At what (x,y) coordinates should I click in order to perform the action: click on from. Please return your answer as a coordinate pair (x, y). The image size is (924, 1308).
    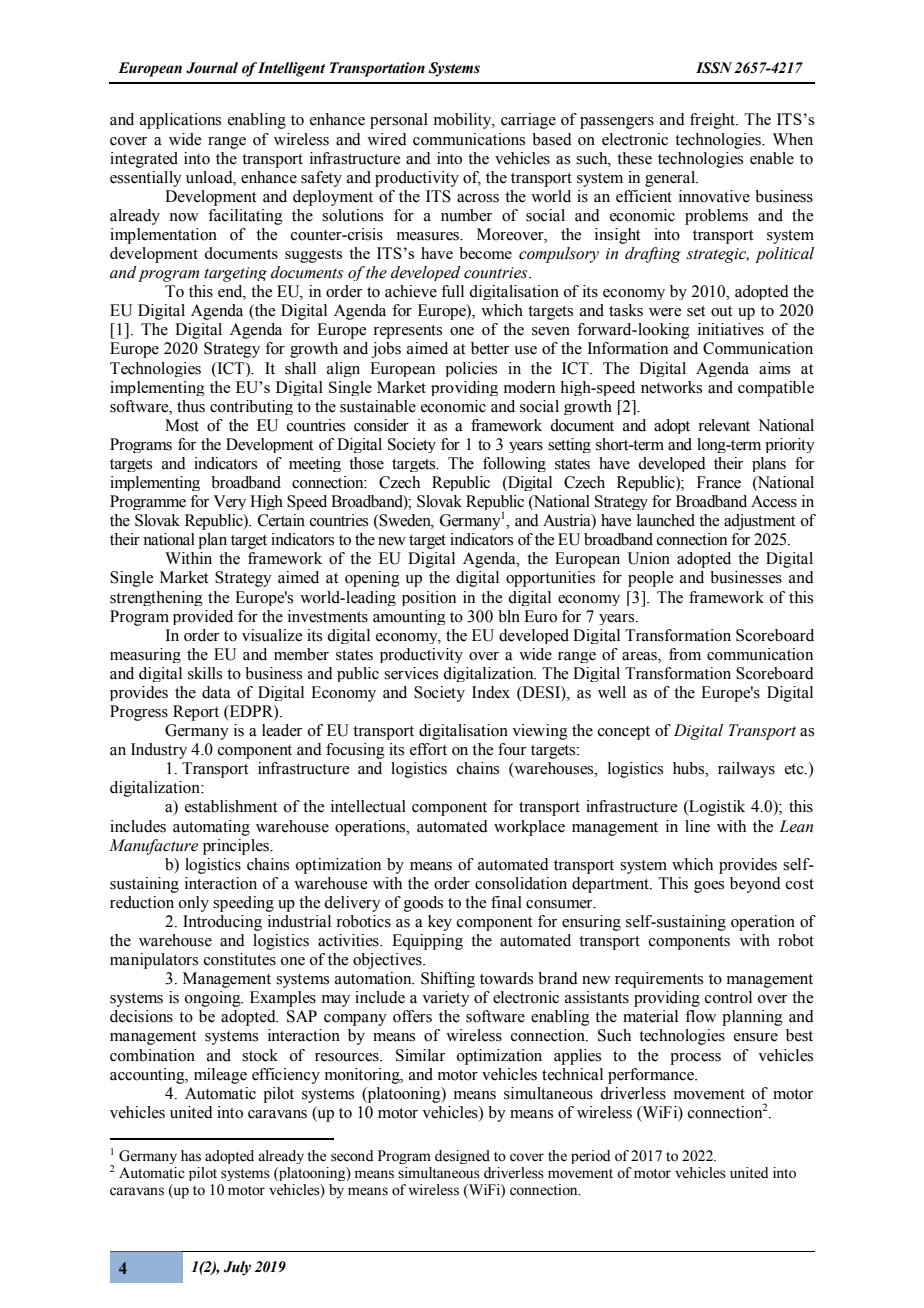
    Looking at the image, I should click on (685, 654).
